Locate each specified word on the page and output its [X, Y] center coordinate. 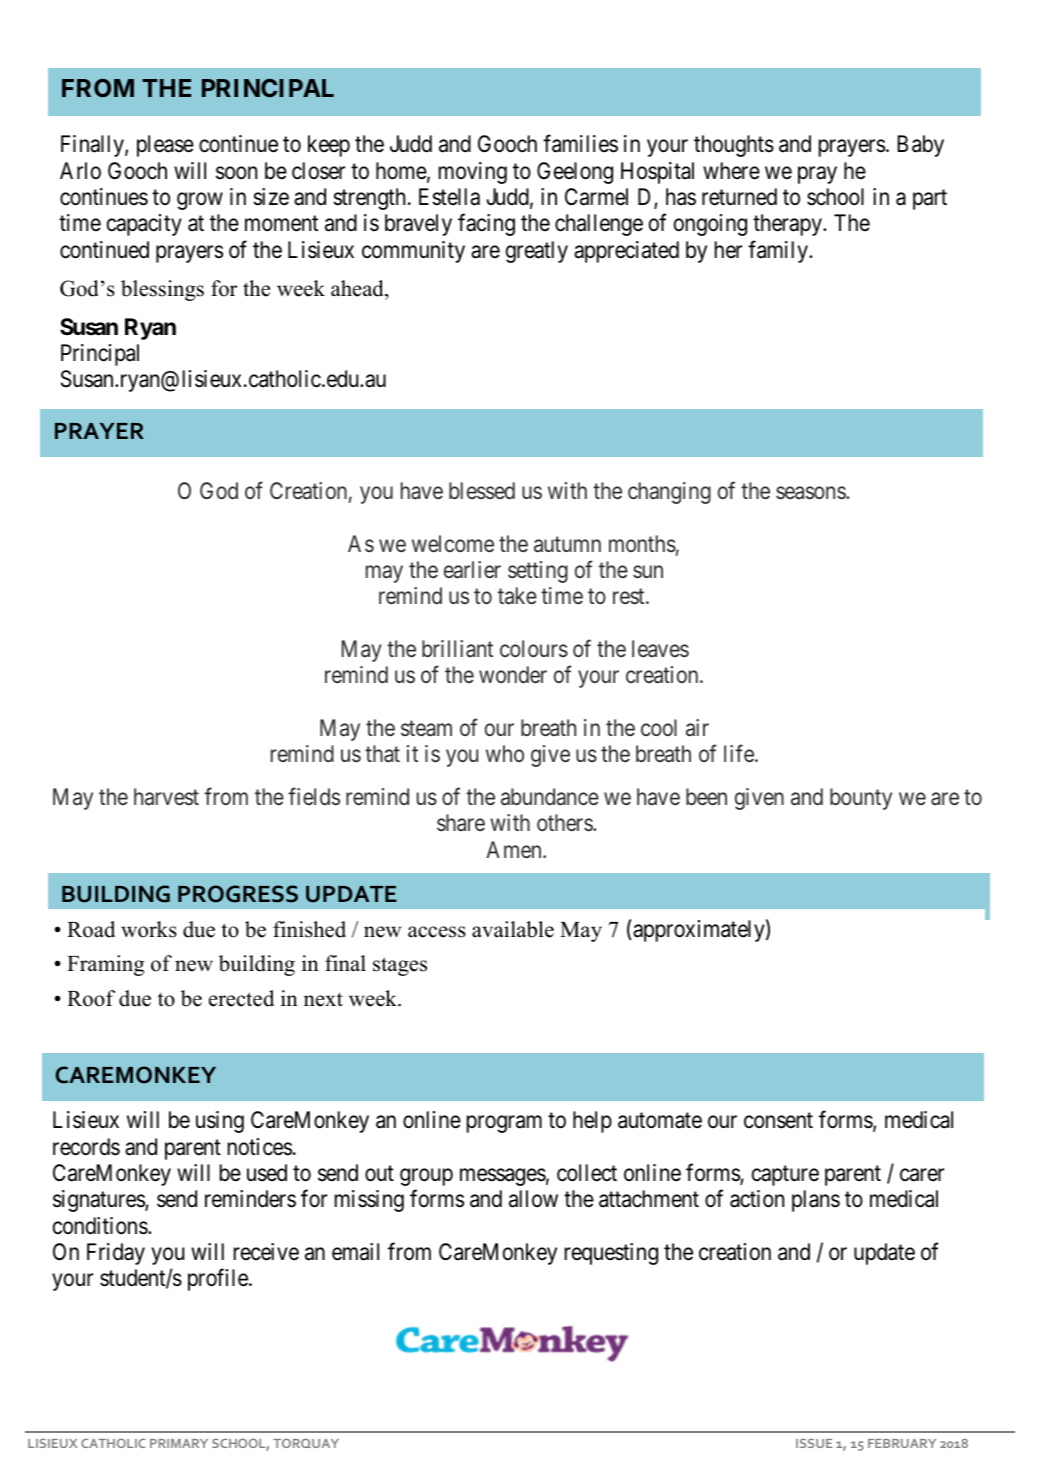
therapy [788, 225]
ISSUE [814, 1443]
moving [473, 173]
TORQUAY [306, 1443]
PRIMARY [179, 1443]
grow [200, 201]
